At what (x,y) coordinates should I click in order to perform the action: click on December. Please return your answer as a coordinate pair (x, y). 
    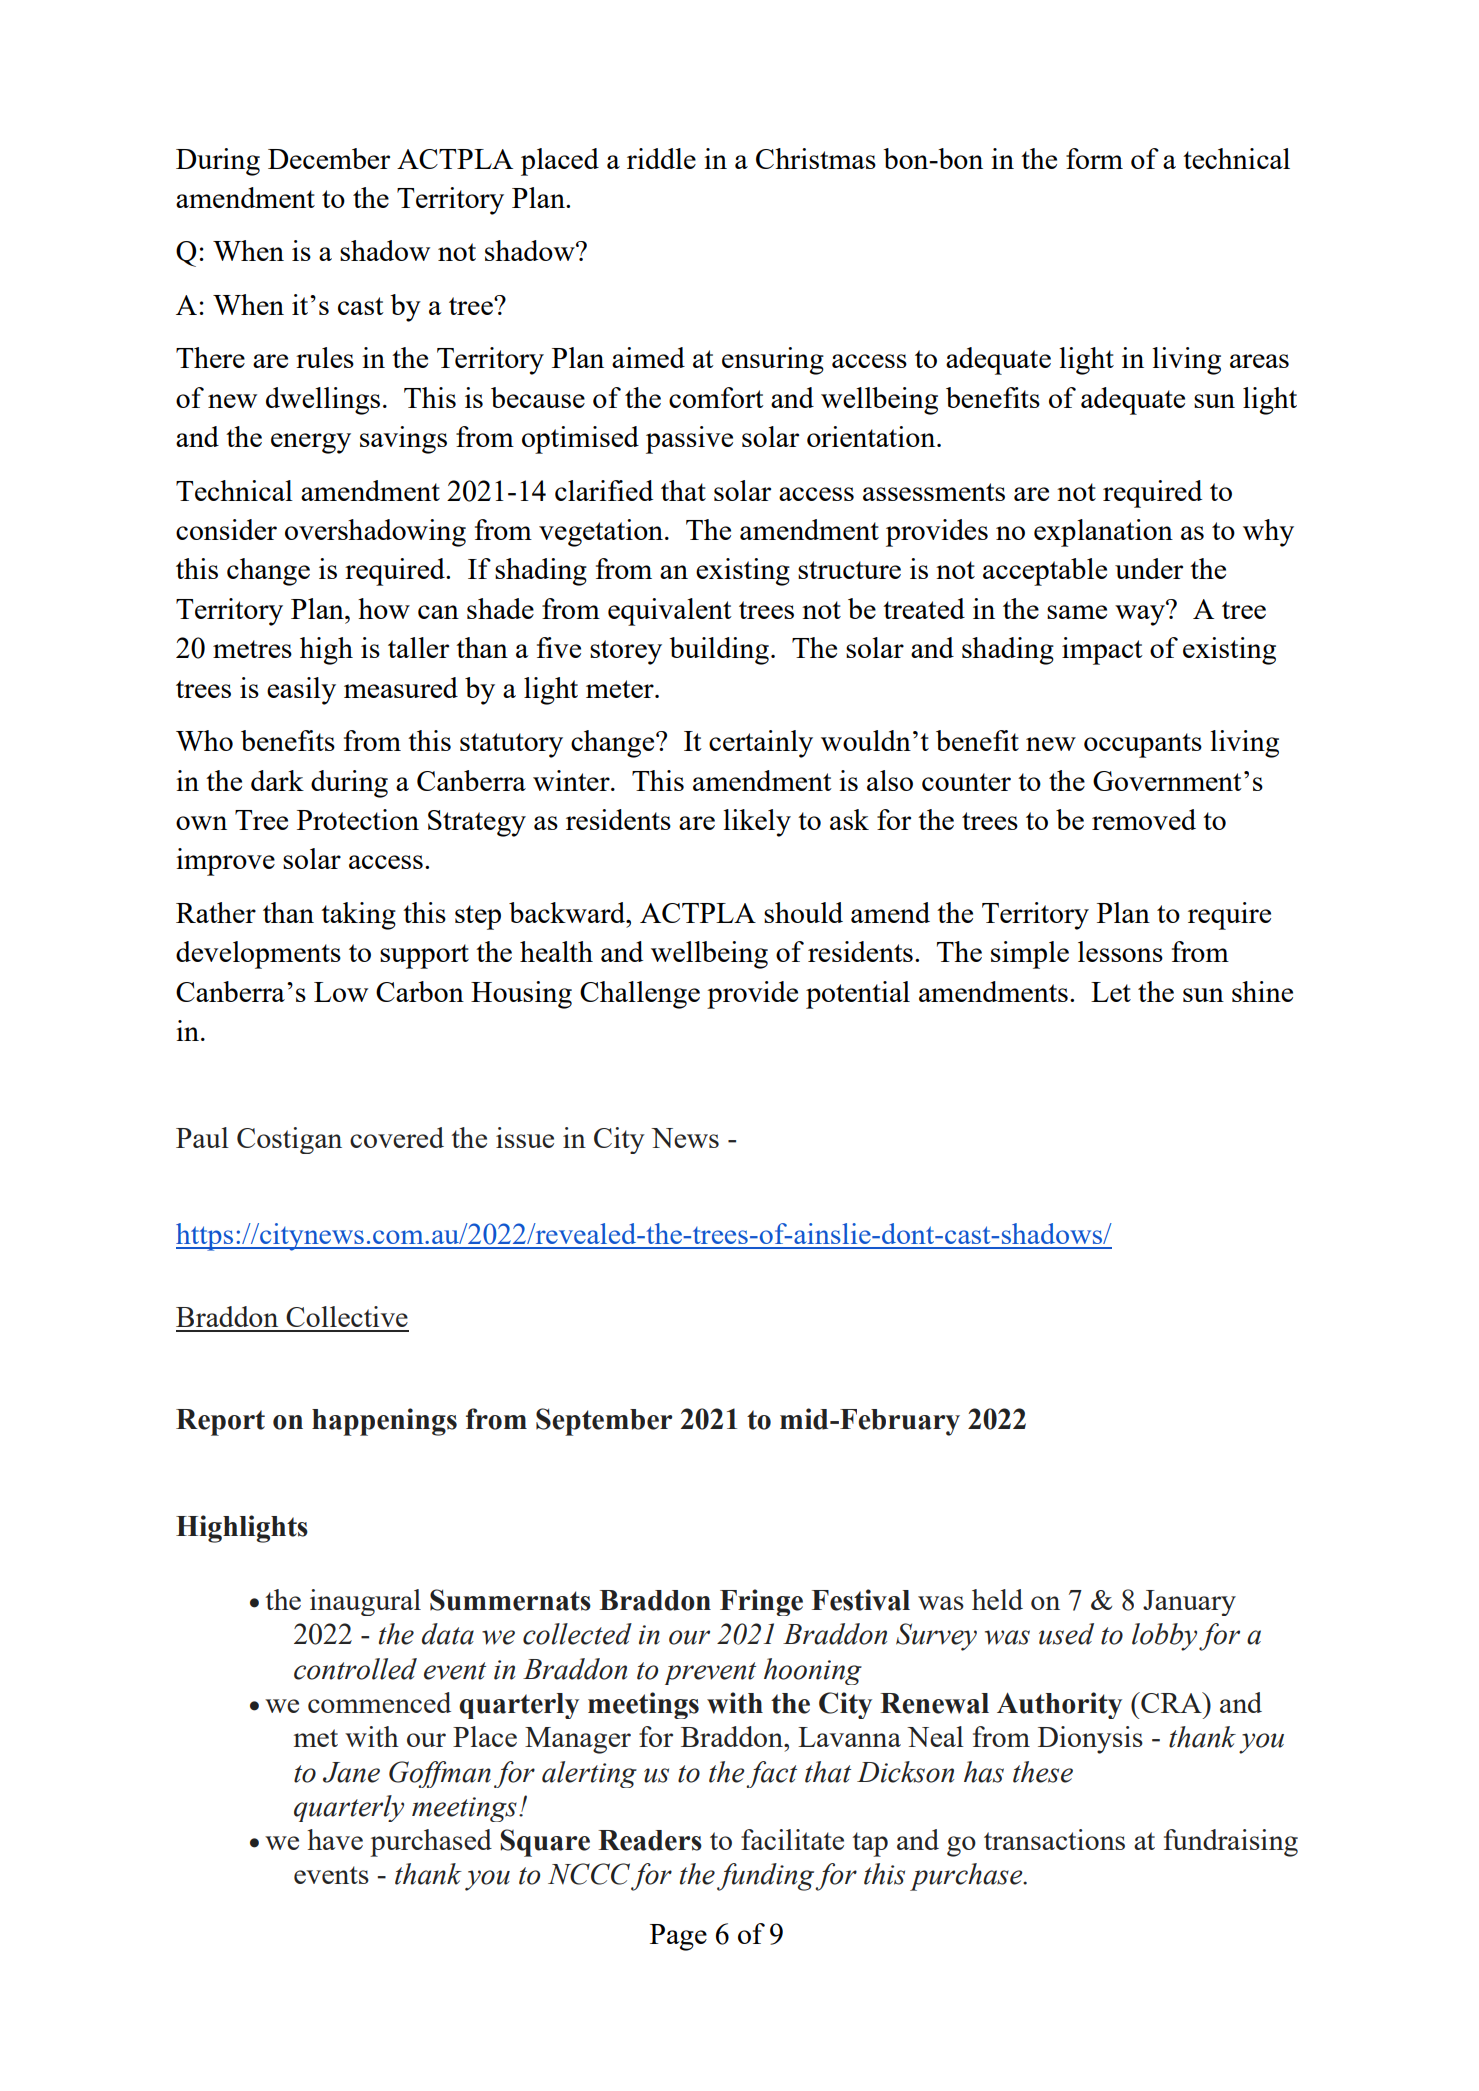
    Looking at the image, I should click on (329, 158).
